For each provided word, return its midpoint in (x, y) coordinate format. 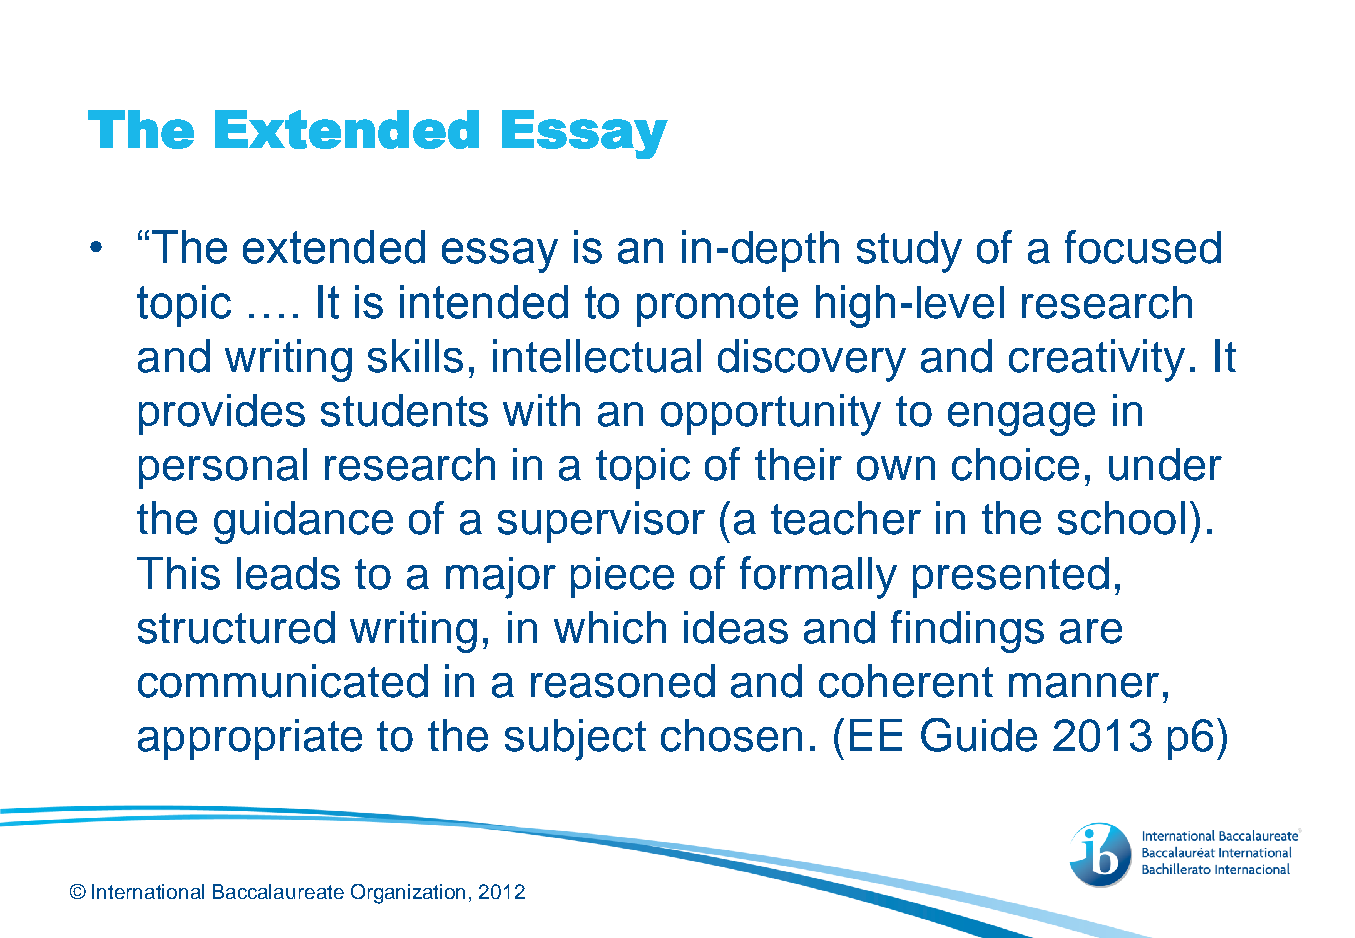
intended (484, 302)
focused (1143, 247)
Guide (979, 735)
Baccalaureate (278, 891)
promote (717, 306)
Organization (408, 894)
